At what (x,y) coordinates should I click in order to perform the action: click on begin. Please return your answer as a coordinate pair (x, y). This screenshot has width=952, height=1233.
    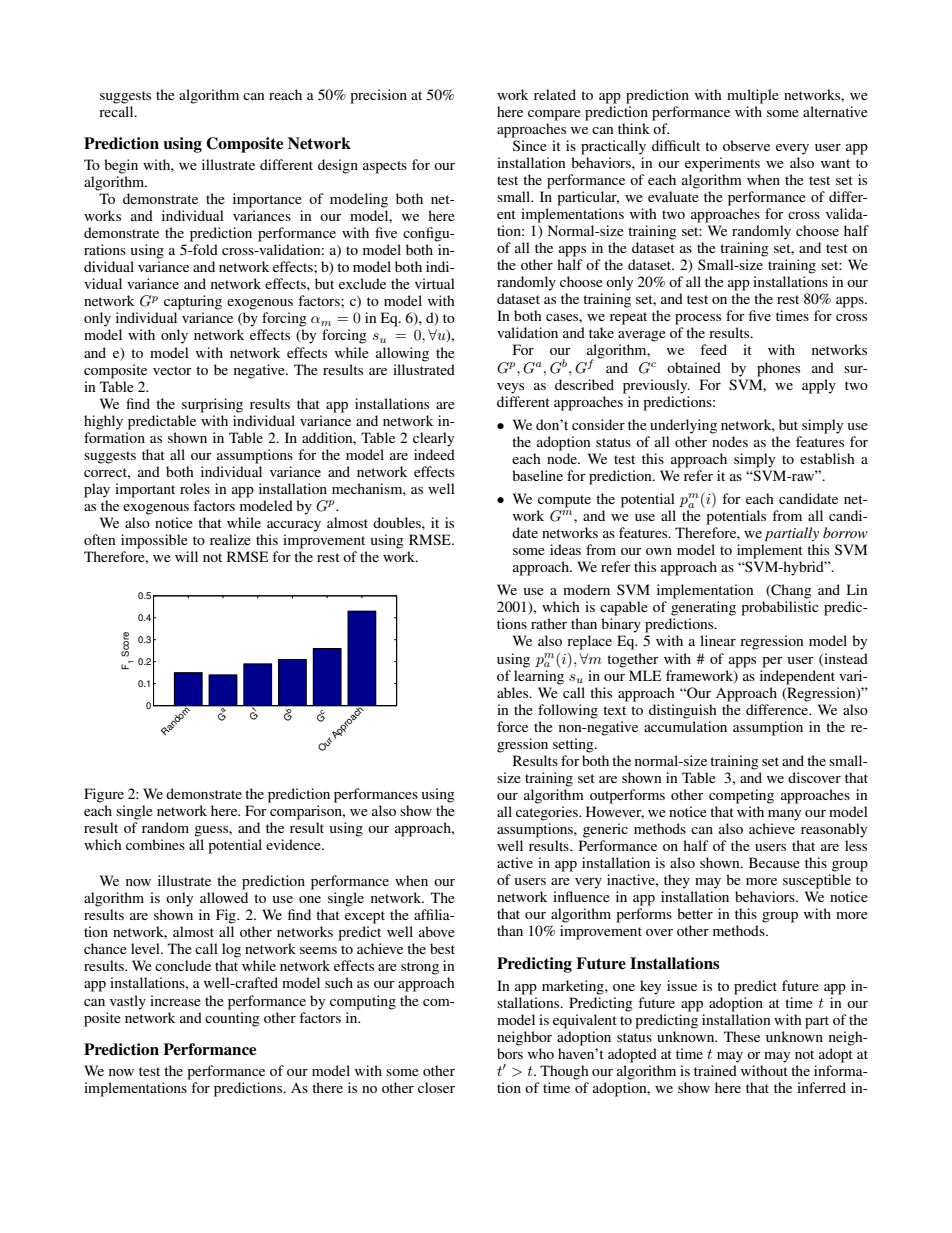
    Looking at the image, I should click on (121, 166).
